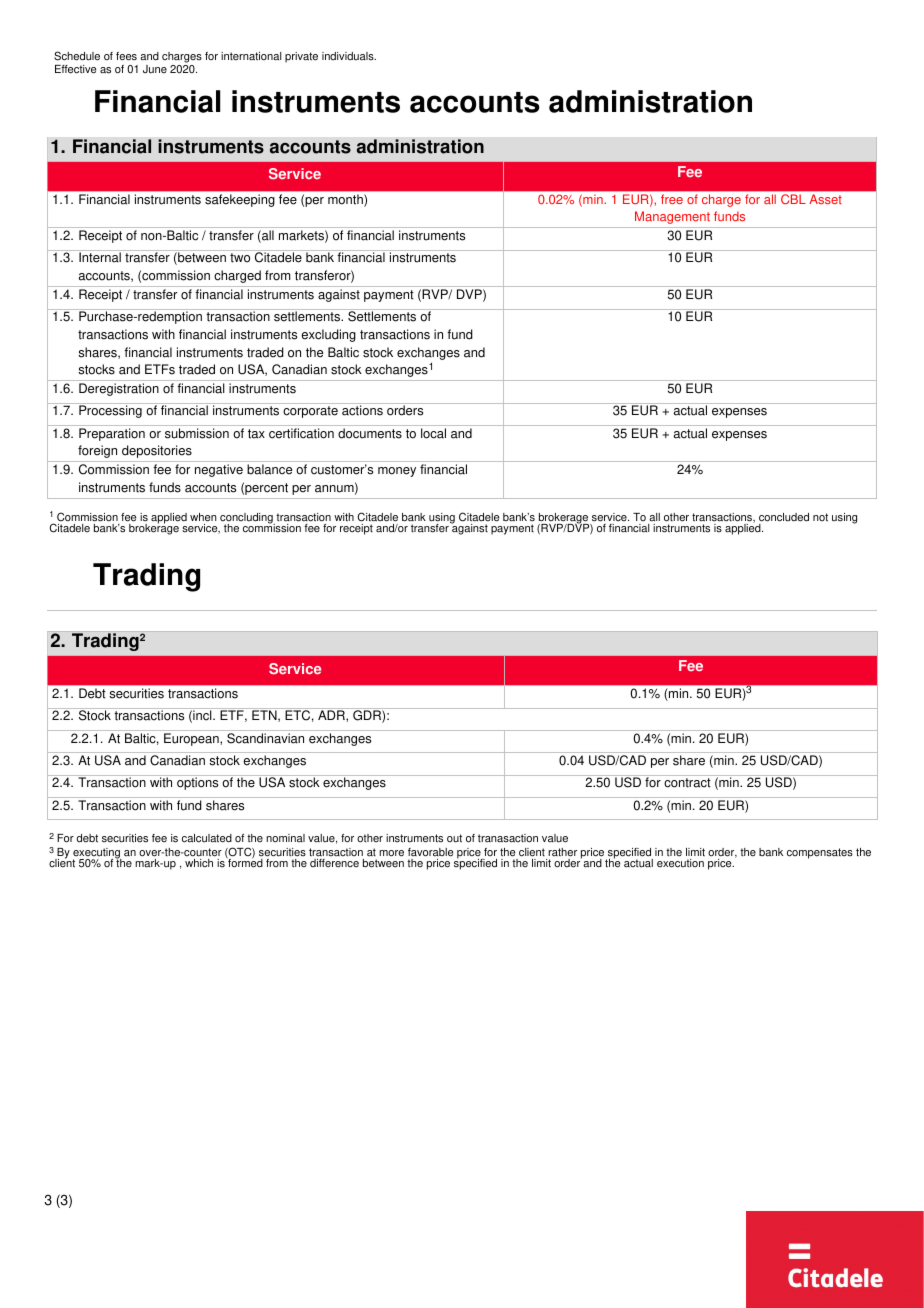 The image size is (924, 1308). What do you see at coordinates (207, 838) in the screenshot?
I see `calculated` at bounding box center [207, 838].
